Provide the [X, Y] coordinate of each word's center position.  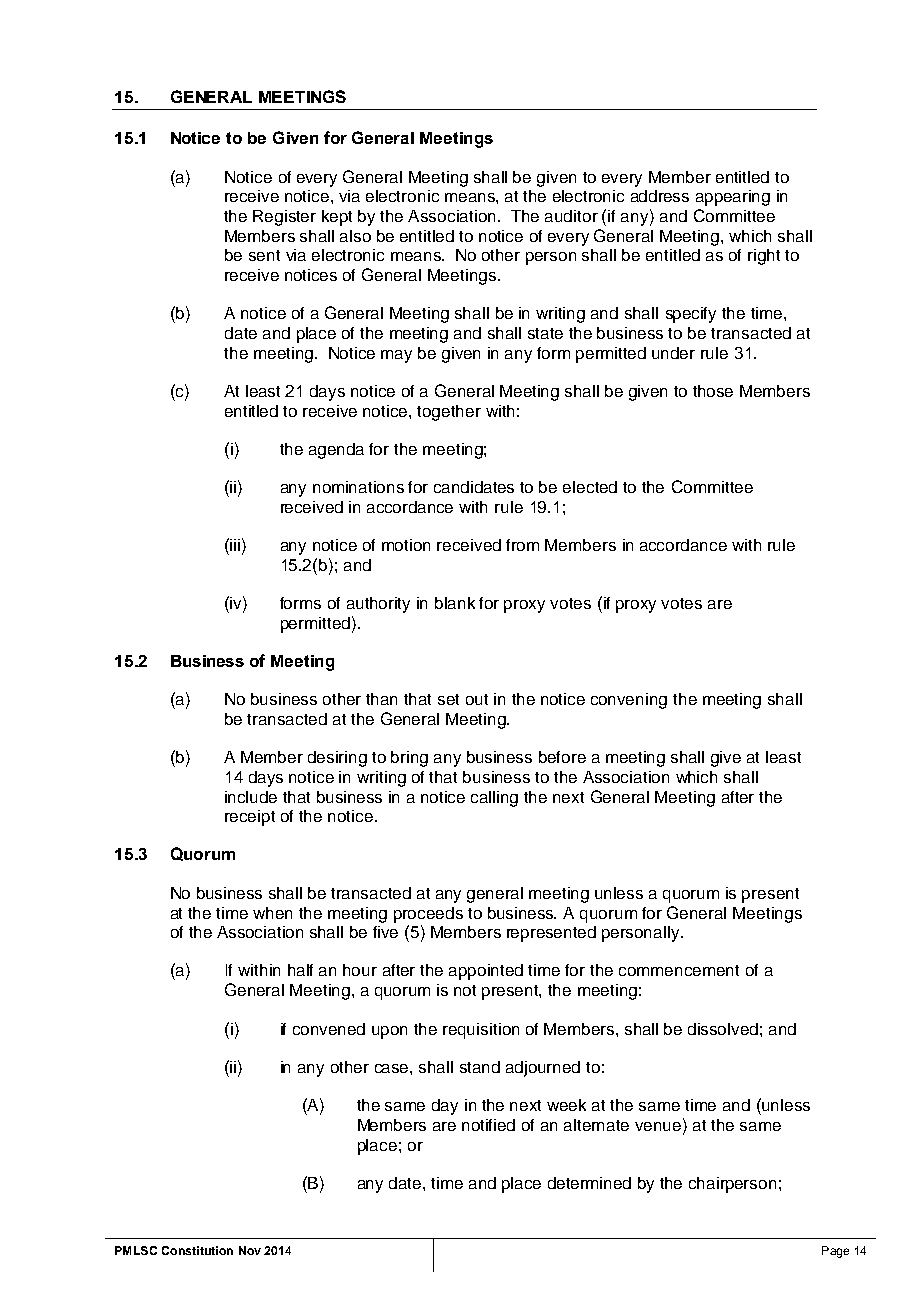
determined [589, 1183]
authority [378, 605]
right [764, 257]
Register [284, 218]
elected [590, 487]
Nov [250, 1250]
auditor [571, 216]
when [272, 913]
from [522, 545]
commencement [679, 970]
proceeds [428, 915]
